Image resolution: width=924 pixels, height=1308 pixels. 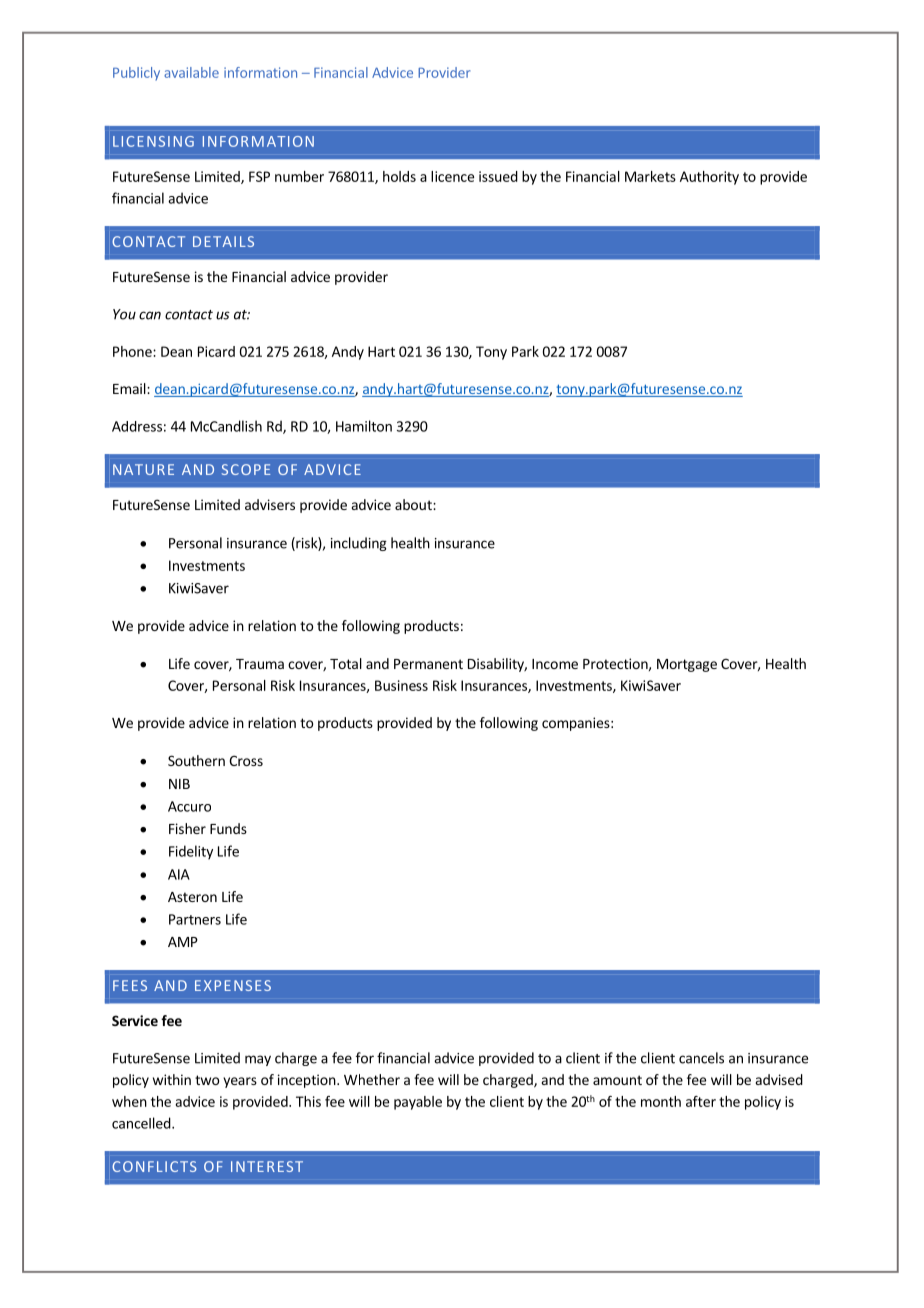 What do you see at coordinates (452, 176) in the screenshot?
I see `licence` at bounding box center [452, 176].
